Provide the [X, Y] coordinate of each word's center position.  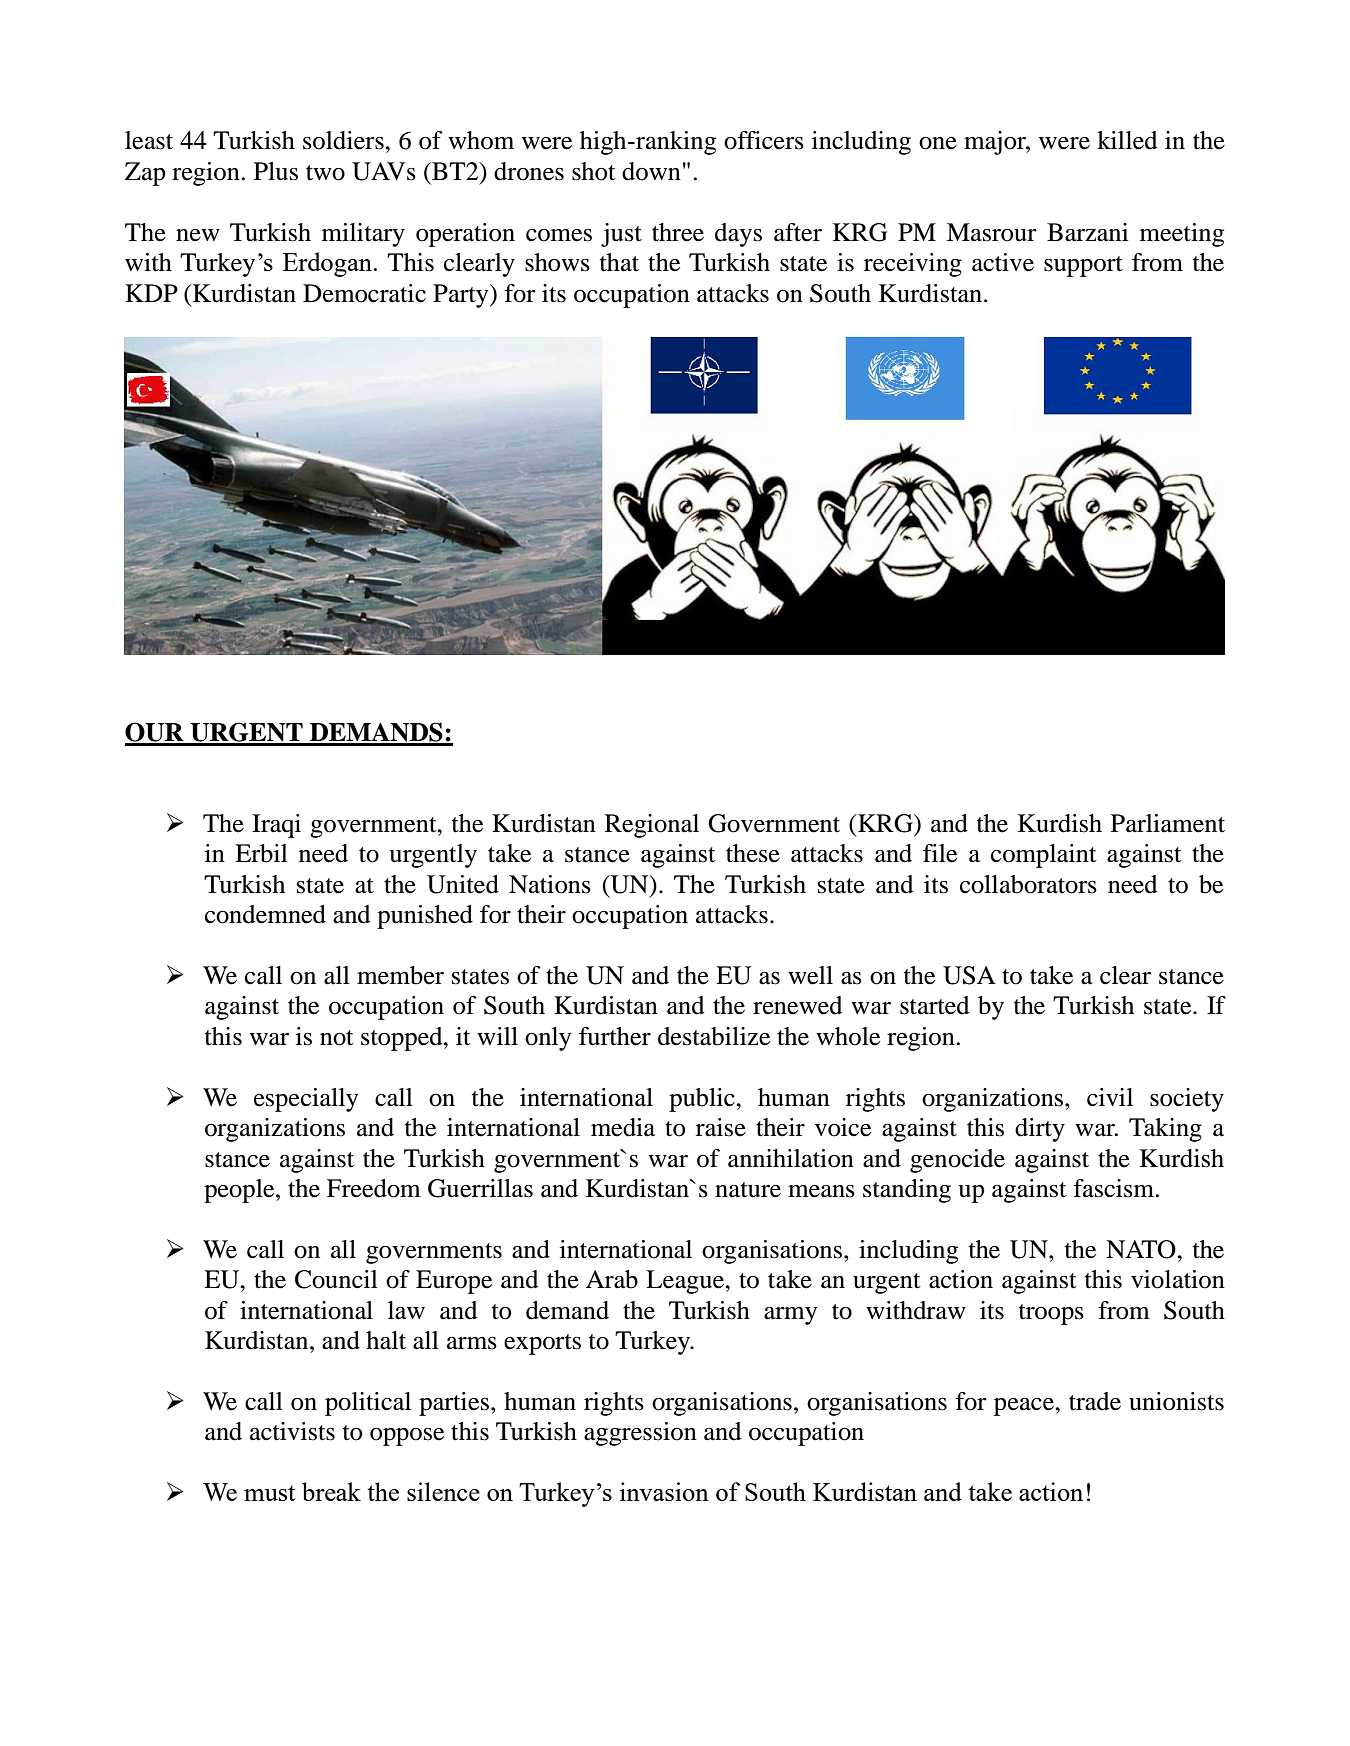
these [753, 853]
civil [1110, 1097]
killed [1127, 140]
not [337, 1038]
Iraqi [276, 826]
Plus [276, 171]
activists [292, 1431]
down [651, 171]
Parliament [1168, 823]
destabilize [714, 1036]
